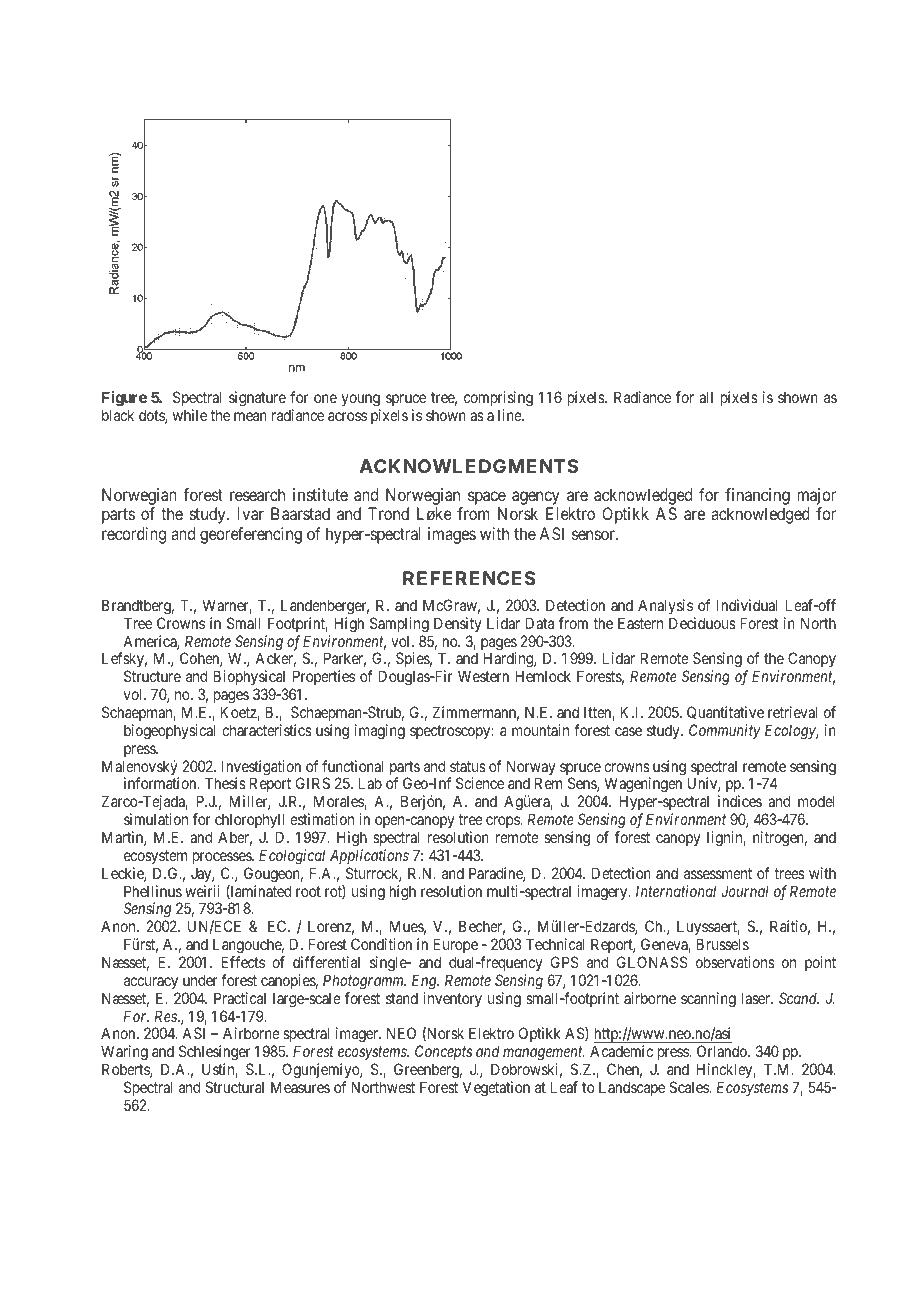  I want to click on Journal, so click(745, 891).
